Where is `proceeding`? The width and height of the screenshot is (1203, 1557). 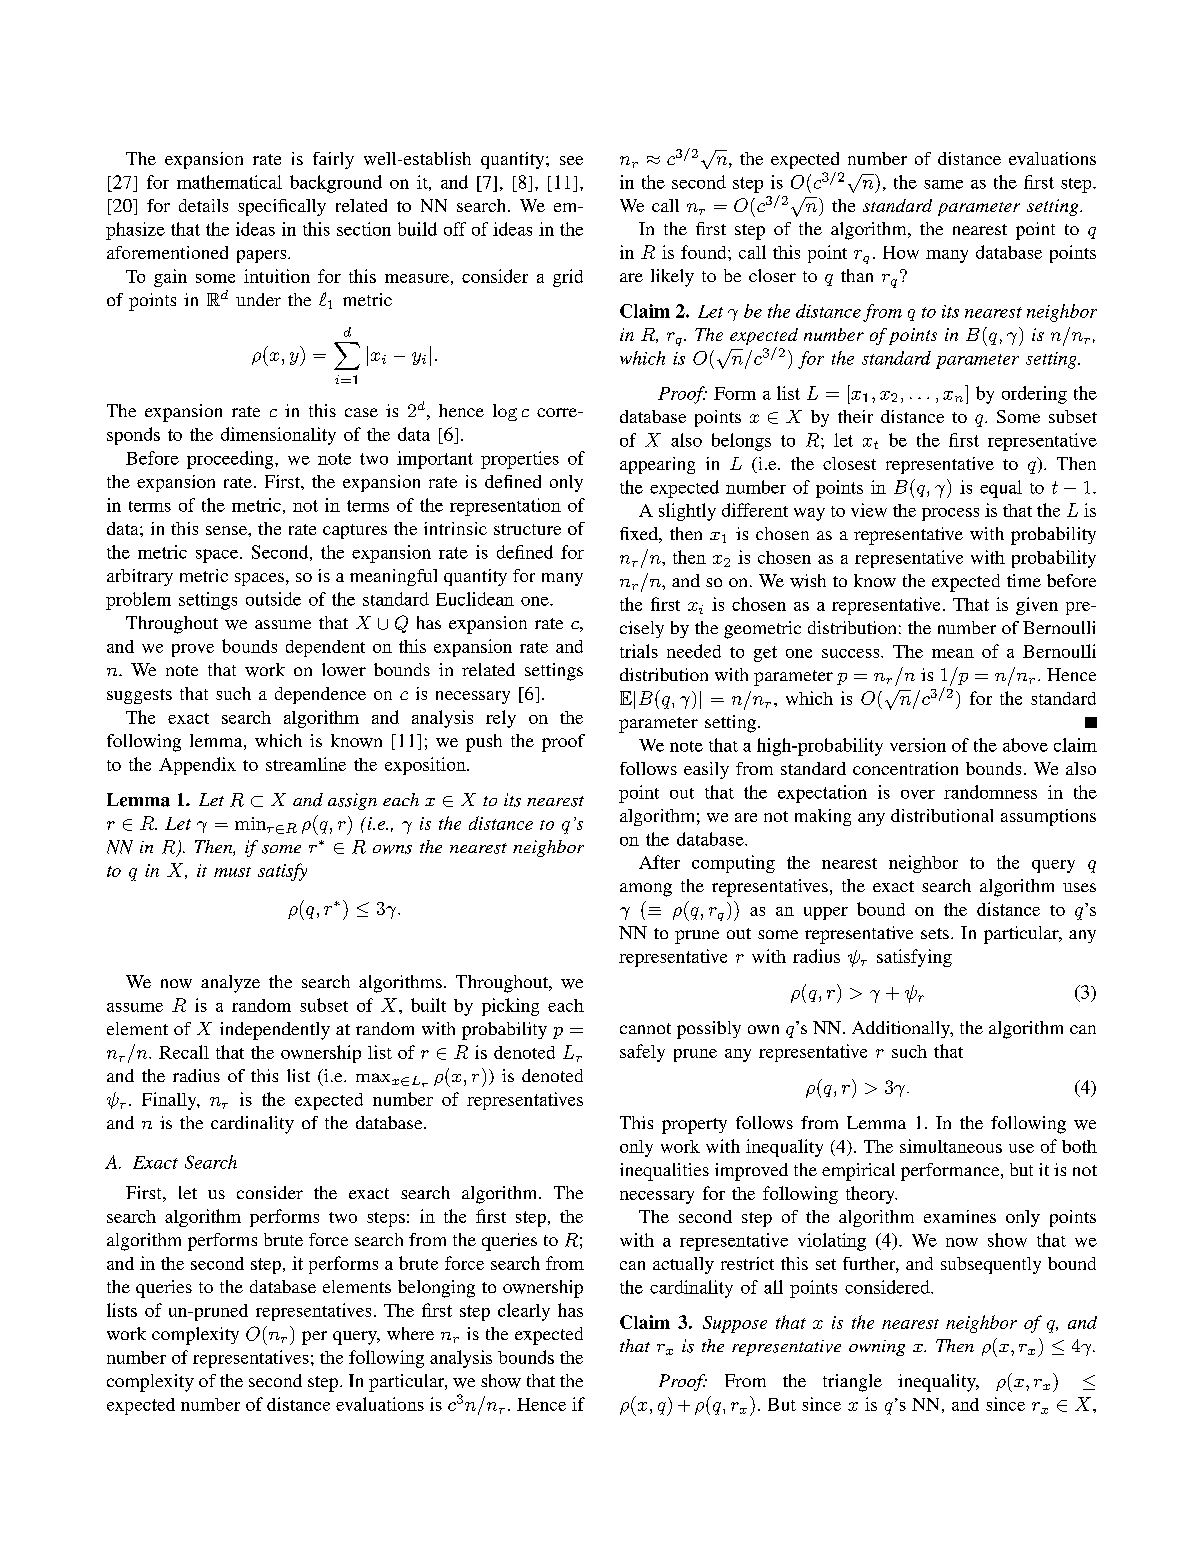 proceeding is located at coordinates (231, 460).
